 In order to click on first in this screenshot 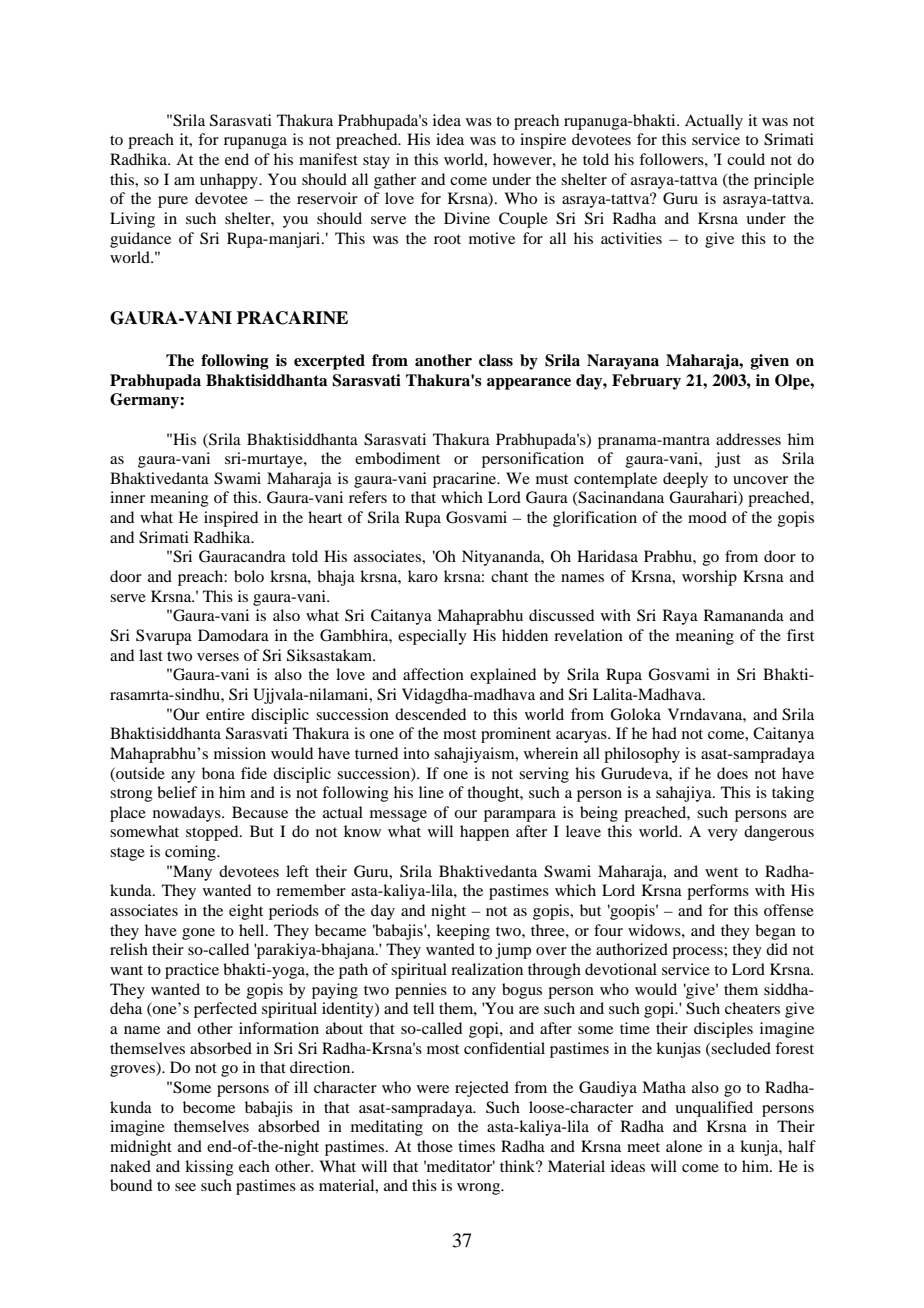, I will do `click(800, 635)`.
